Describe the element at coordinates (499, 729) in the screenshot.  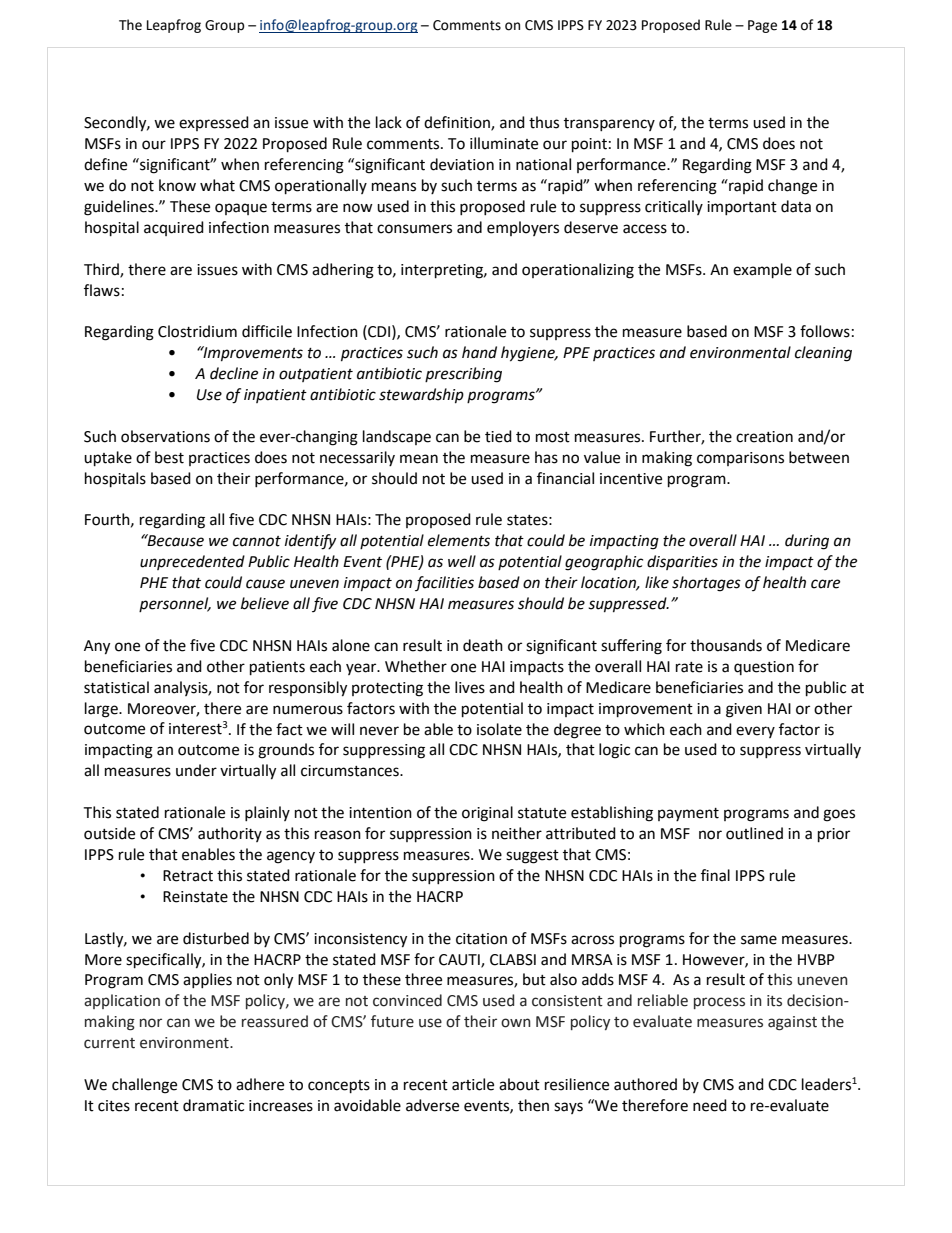
I see `isolate` at that location.
